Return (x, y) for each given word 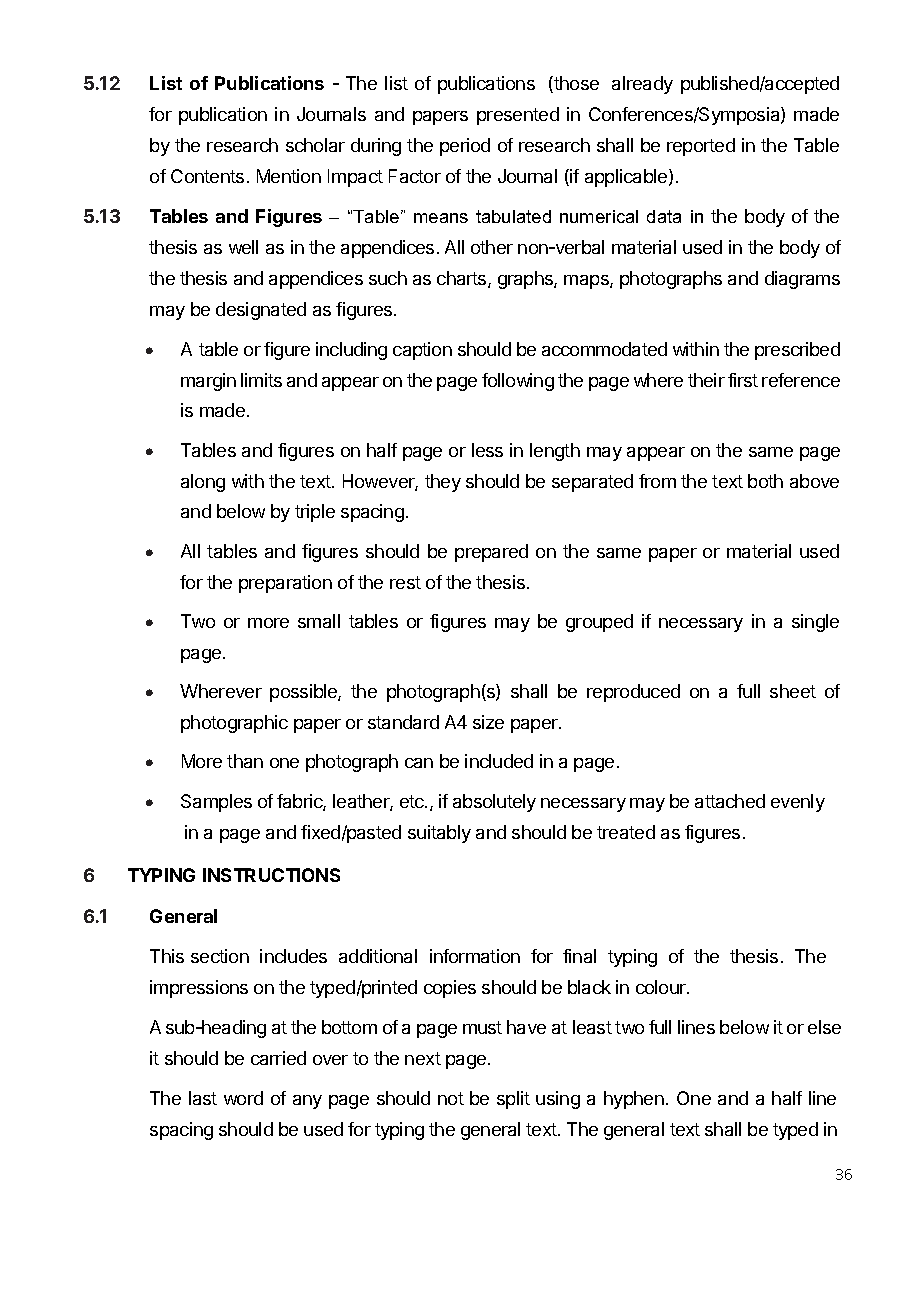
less (487, 450)
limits (261, 380)
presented (518, 116)
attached (730, 801)
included (499, 761)
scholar (315, 145)
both (765, 481)
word (243, 1098)
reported (701, 147)
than (245, 761)
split (513, 1100)
